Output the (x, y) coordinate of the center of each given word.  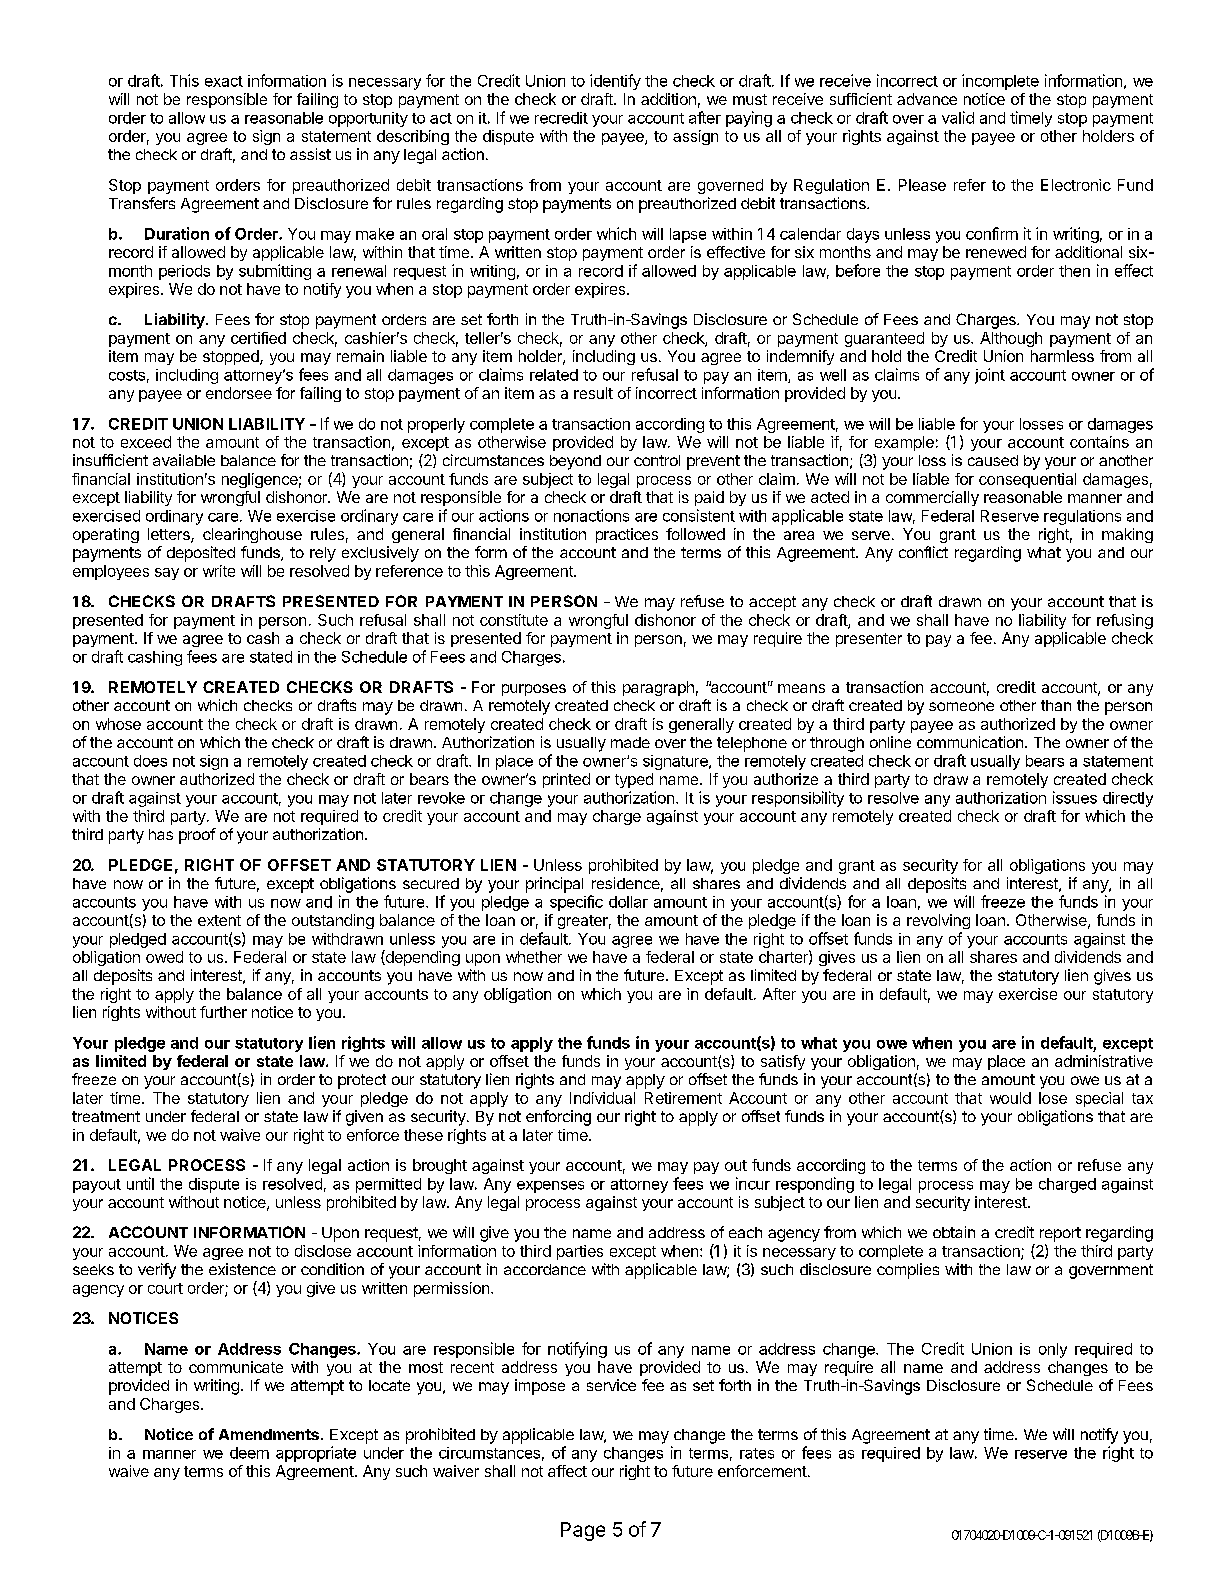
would (1010, 1098)
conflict (923, 552)
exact (224, 81)
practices (627, 535)
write (219, 571)
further (223, 1012)
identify (615, 82)
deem (249, 1453)
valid (958, 117)
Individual (602, 1098)
